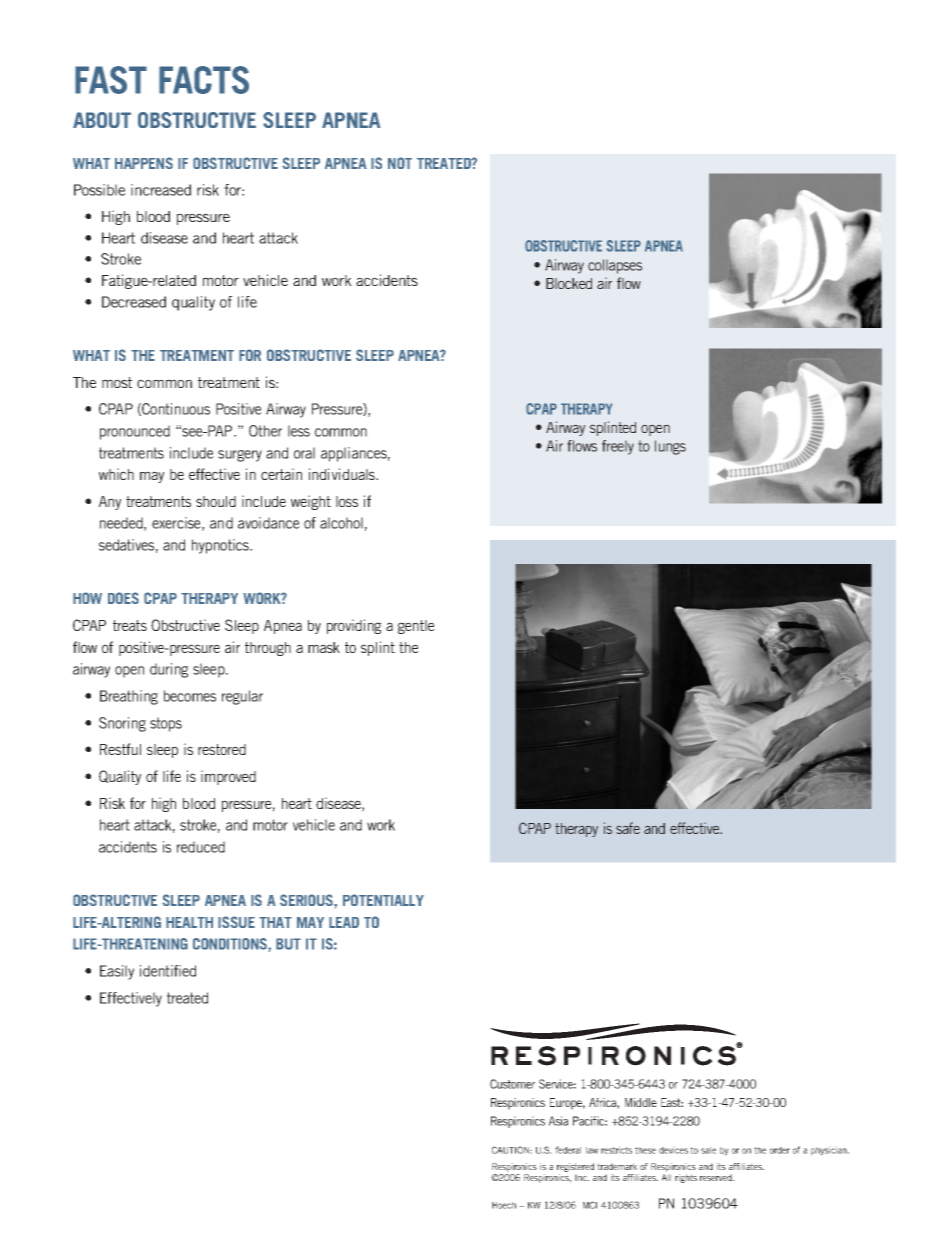  What do you see at coordinates (416, 627) in the screenshot?
I see `gentle` at bounding box center [416, 627].
